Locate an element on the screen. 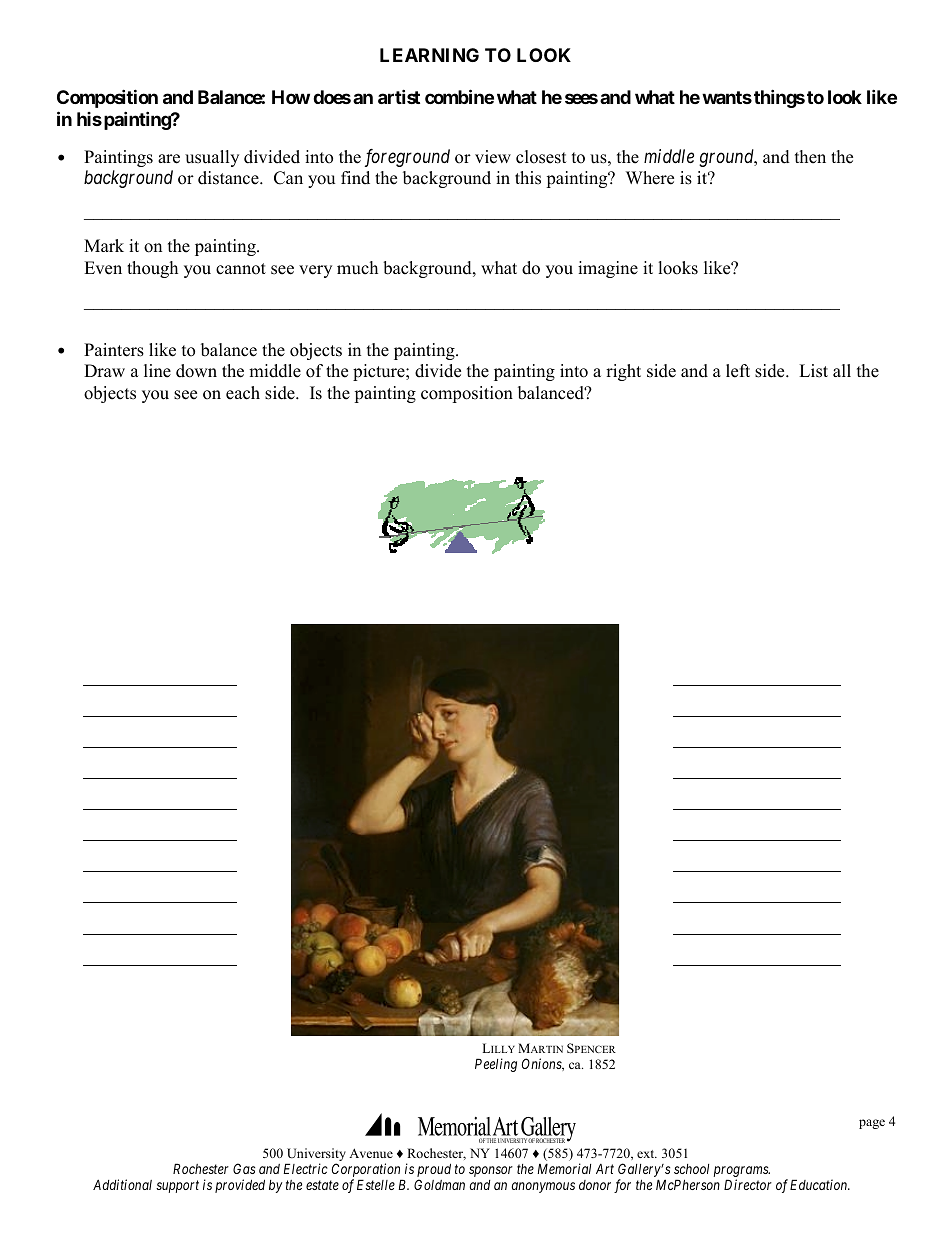 The height and width of the screenshot is (1233, 952). LEARNING is located at coordinates (429, 55).
